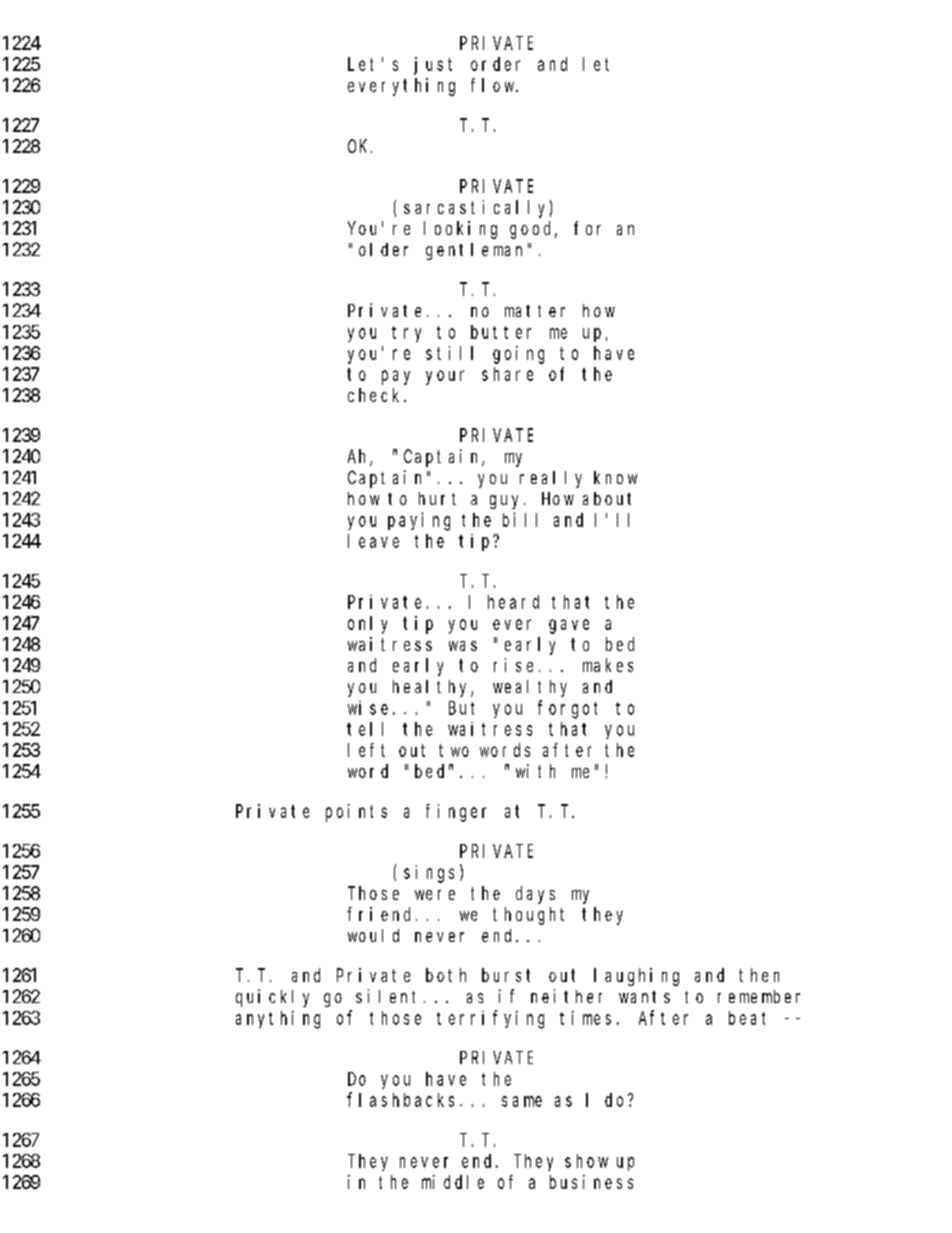 The width and height of the page is (952, 1233). What do you see at coordinates (356, 813) in the page?
I see `points` at bounding box center [356, 813].
